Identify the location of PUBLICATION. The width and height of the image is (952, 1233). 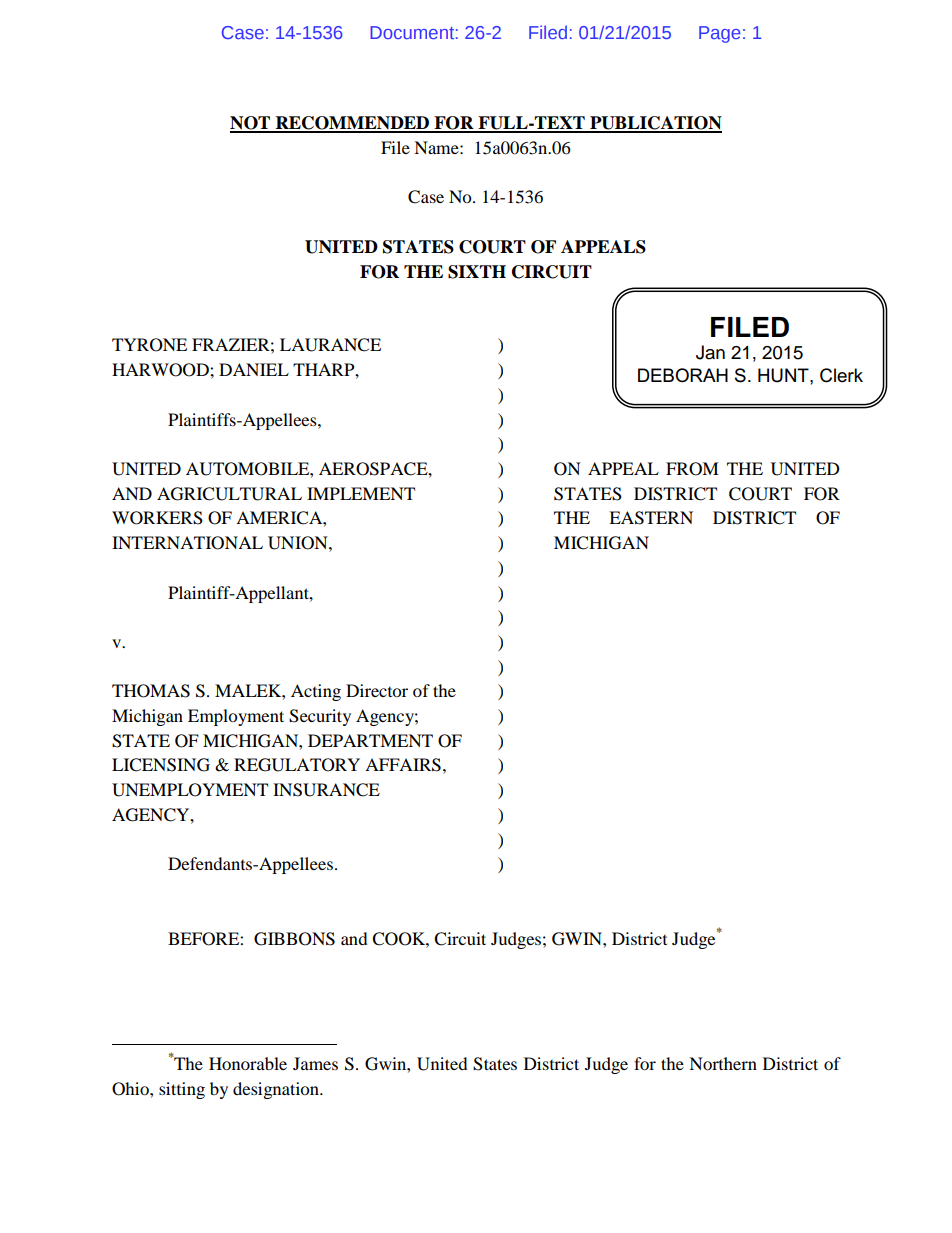
(655, 124).
